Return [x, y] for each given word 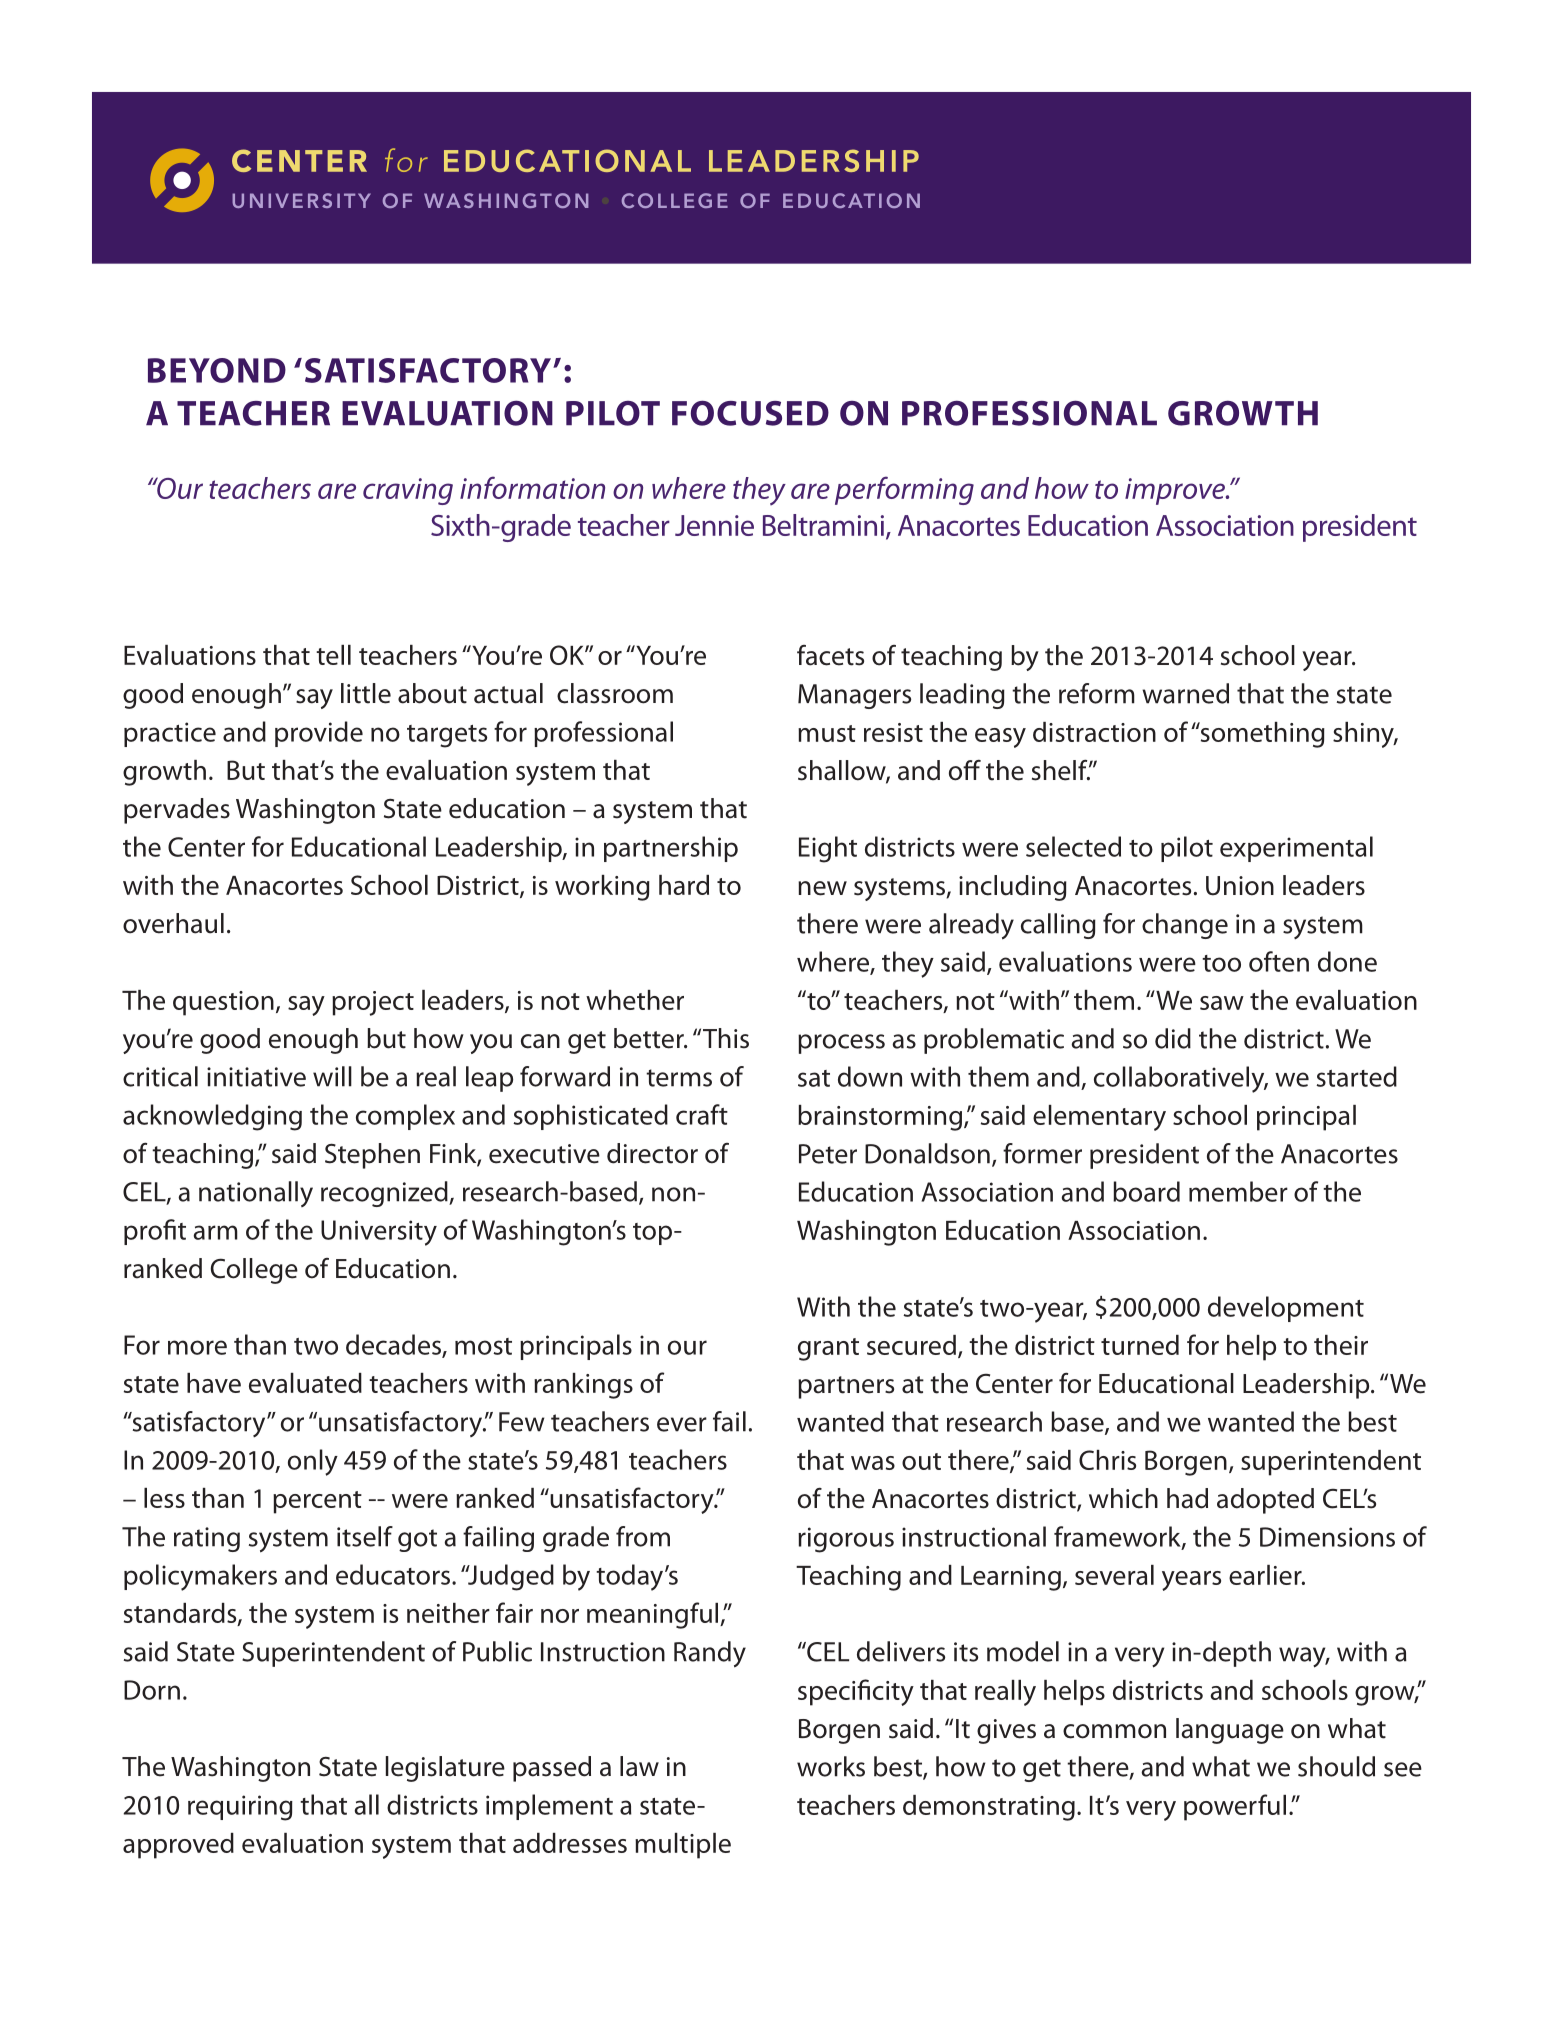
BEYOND [217, 370]
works [831, 1766]
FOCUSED [750, 413]
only [313, 1462]
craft [702, 1114]
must [827, 733]
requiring [240, 1808]
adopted [1265, 1501]
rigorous [846, 1540]
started [1356, 1076]
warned [1185, 693]
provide [319, 734]
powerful [1235, 1807]
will [332, 1076]
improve [1176, 491]
